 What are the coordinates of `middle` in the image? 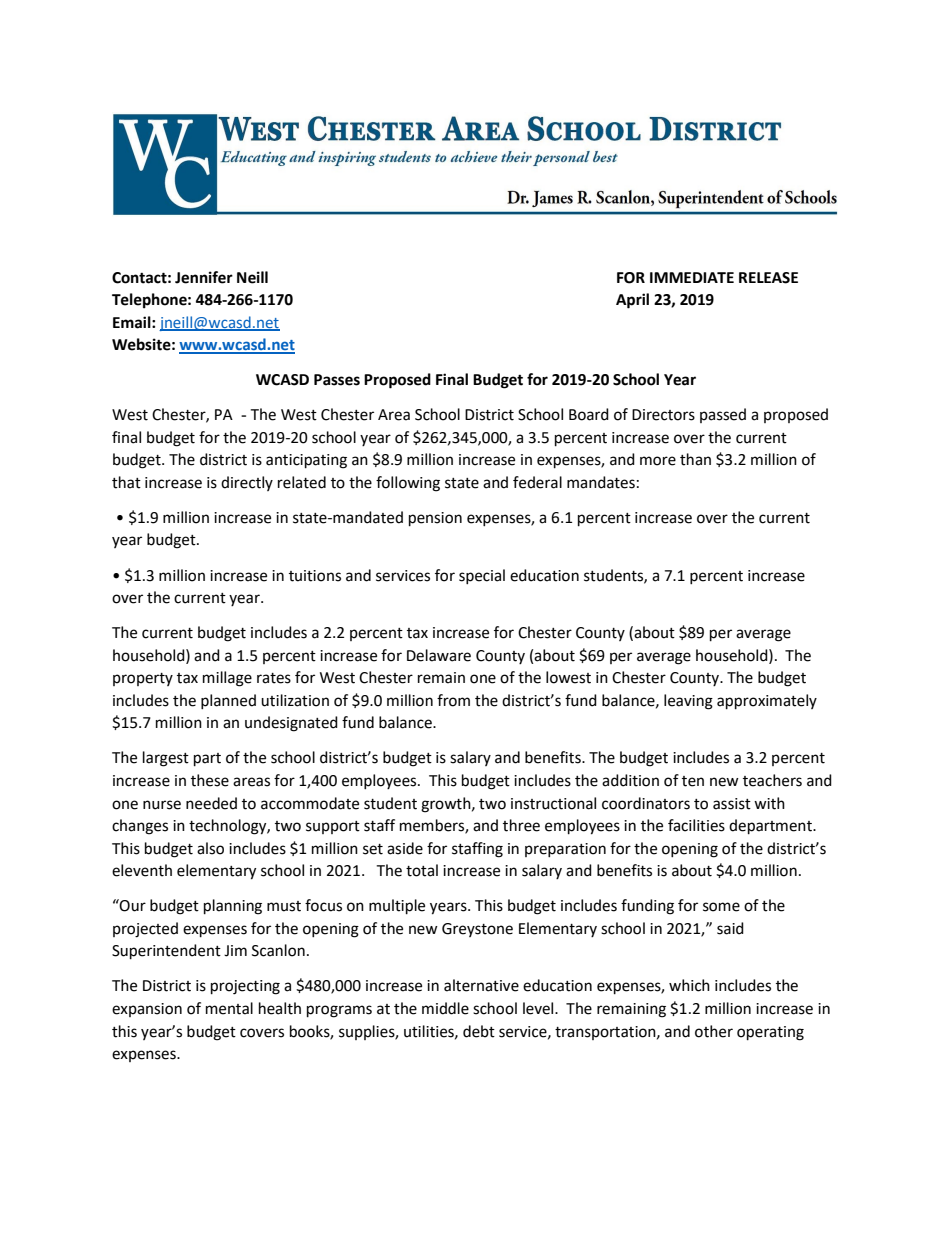 It's located at (445, 1008).
